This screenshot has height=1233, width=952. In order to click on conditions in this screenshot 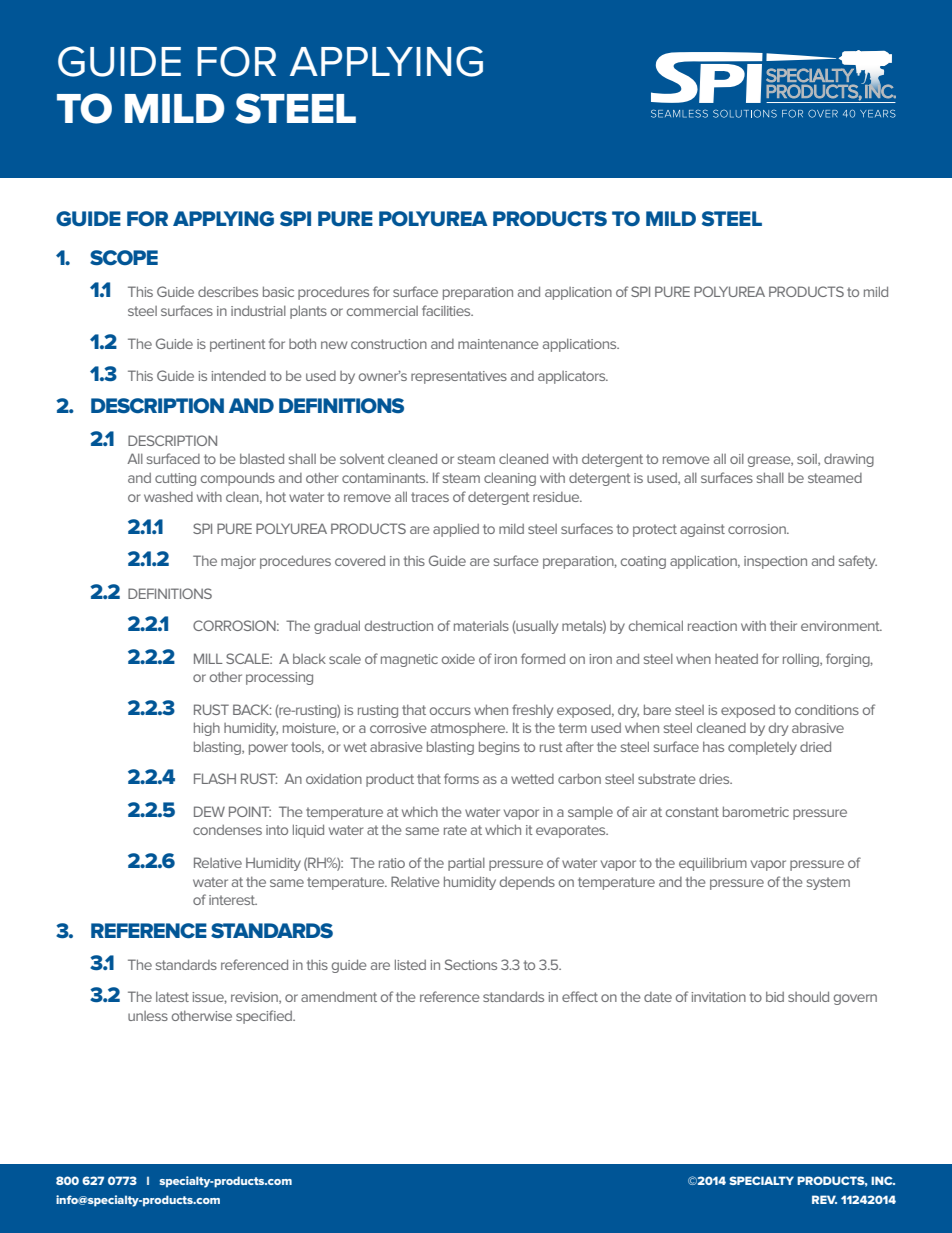, I will do `click(827, 710)`.
